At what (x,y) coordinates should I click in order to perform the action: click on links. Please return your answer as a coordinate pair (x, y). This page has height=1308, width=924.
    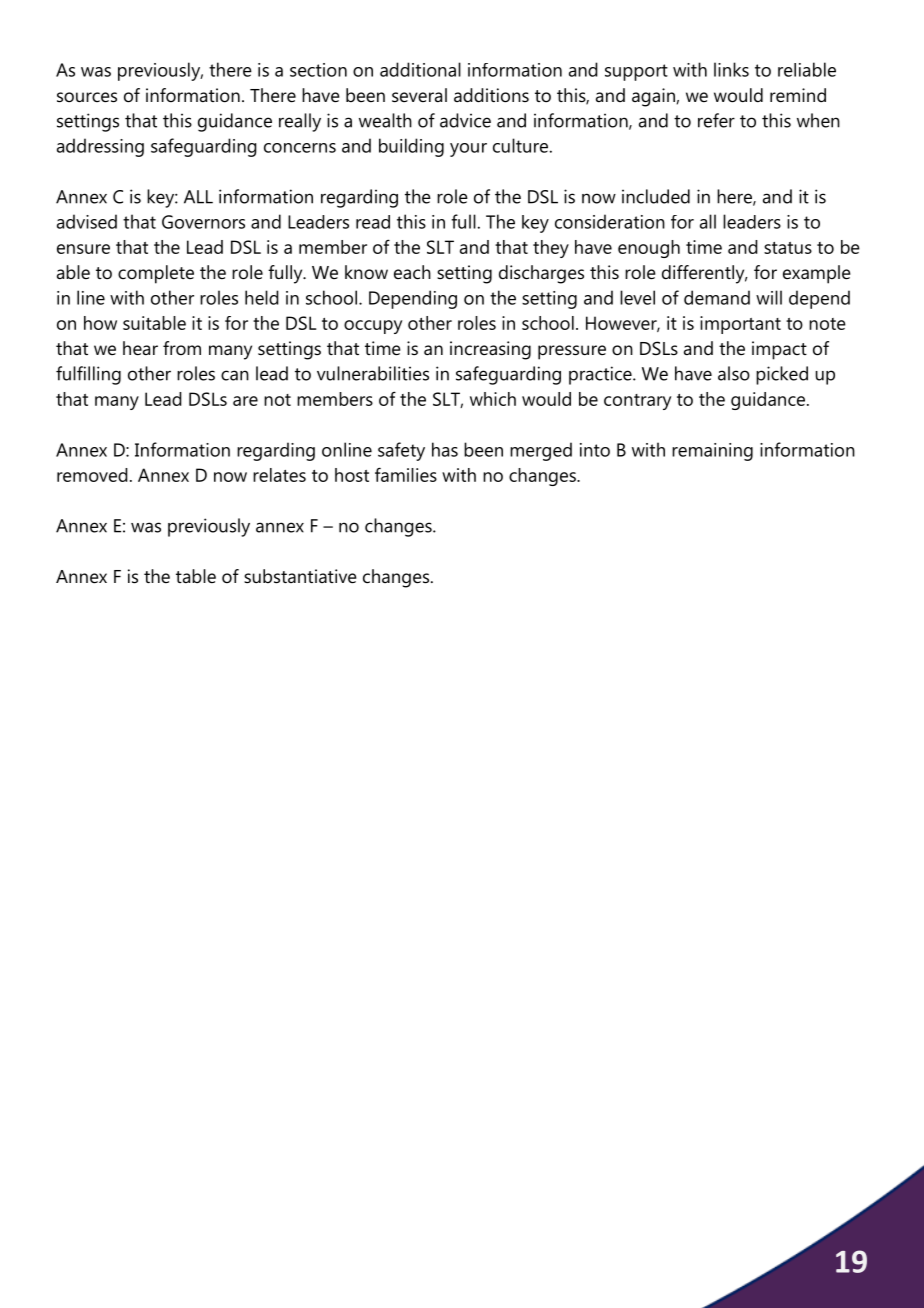
    Looking at the image, I should click on (731, 69).
